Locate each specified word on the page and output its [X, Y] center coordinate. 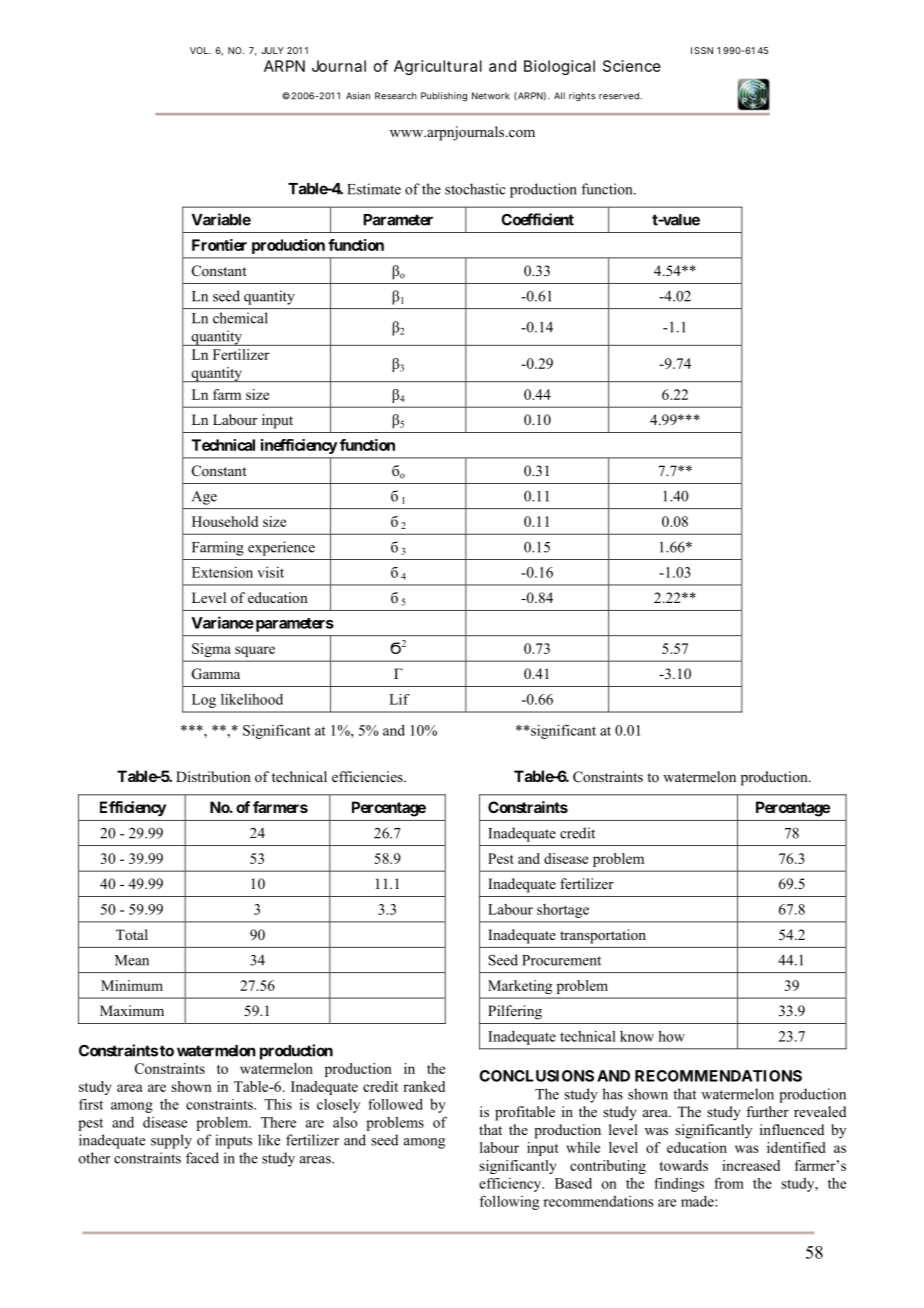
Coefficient [537, 219]
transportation [603, 936]
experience [281, 548]
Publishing [444, 96]
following [509, 1202]
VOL [200, 50]
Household [225, 521]
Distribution [213, 776]
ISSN [702, 50]
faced [202, 1158]
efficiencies [368, 776]
